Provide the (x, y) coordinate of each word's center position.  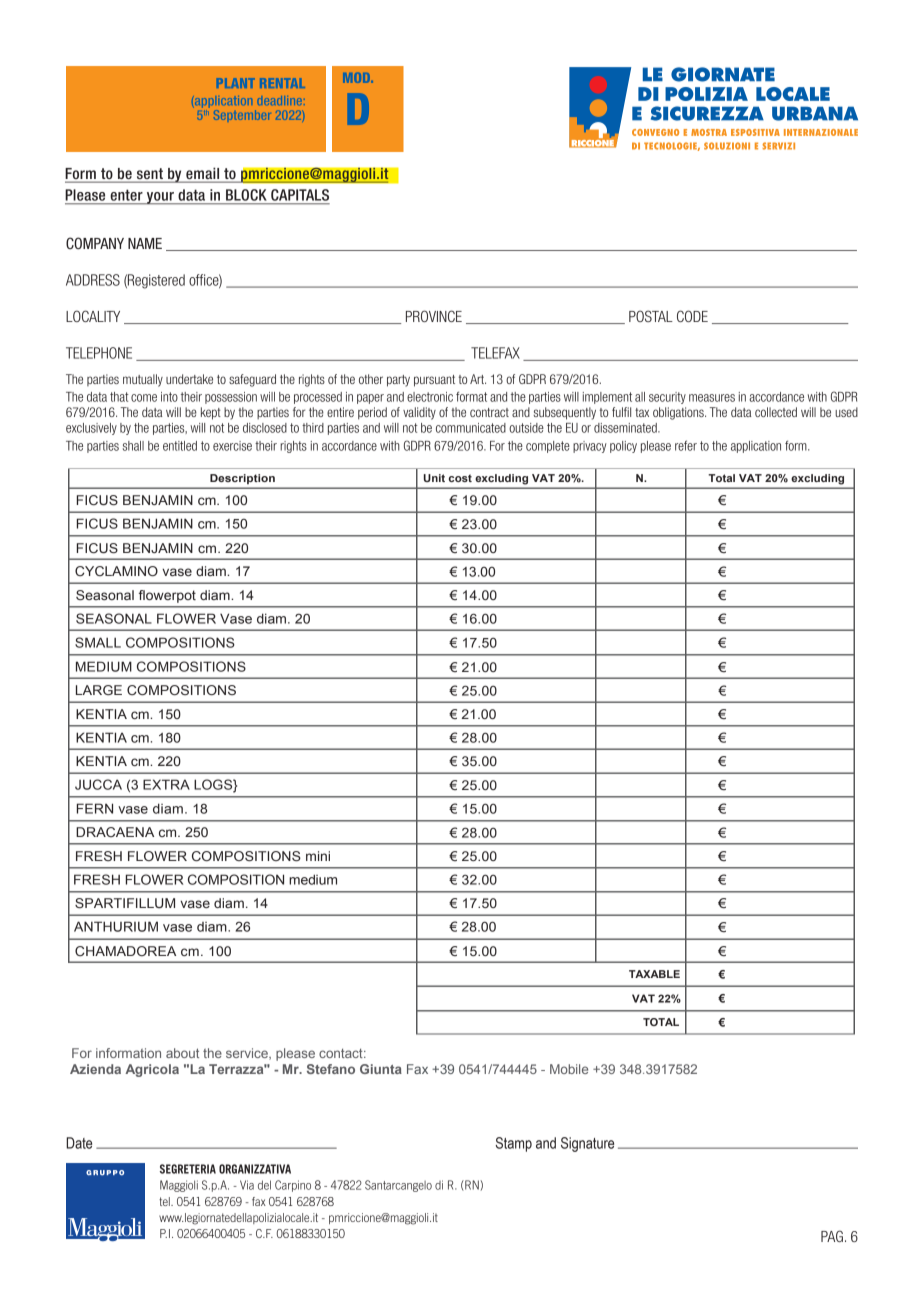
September (241, 115)
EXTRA (166, 784)
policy (623, 447)
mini (318, 856)
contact (342, 1053)
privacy (590, 447)
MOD (358, 78)
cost (460, 478)
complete (548, 447)
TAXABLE (654, 974)
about (182, 1053)
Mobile (569, 1069)
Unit (434, 478)
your (160, 198)
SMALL (98, 642)
